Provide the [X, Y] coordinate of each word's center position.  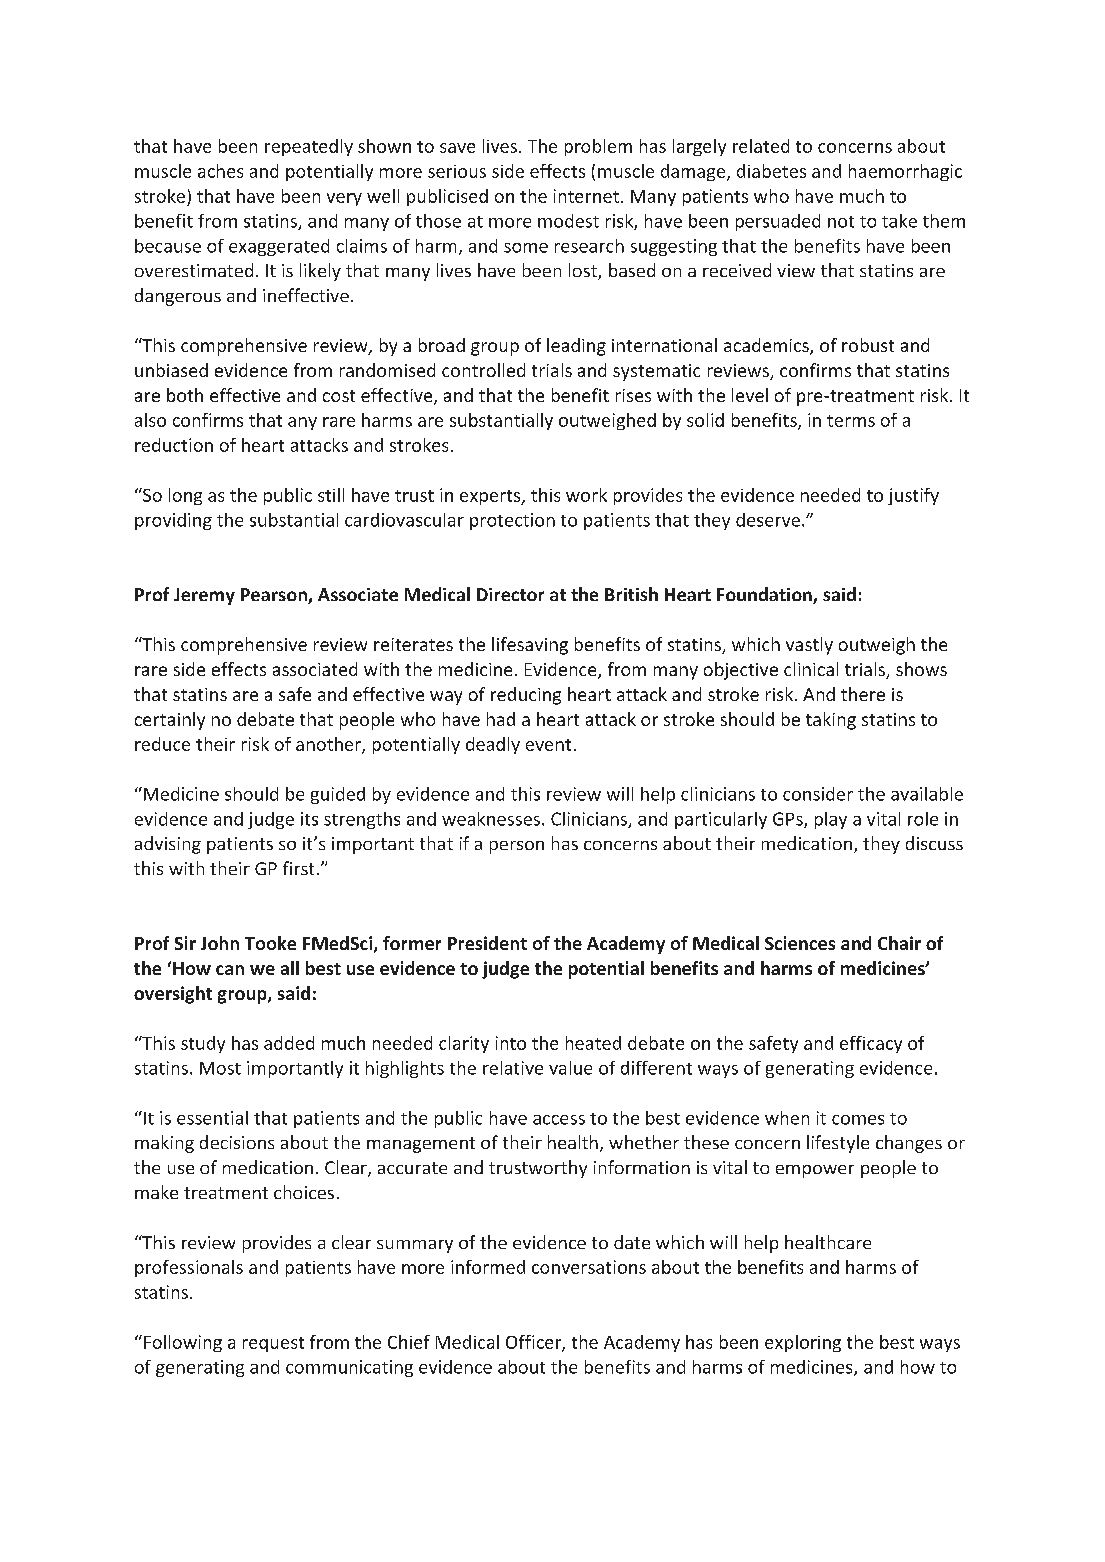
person [517, 847]
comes [858, 1120]
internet [586, 196]
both [185, 395]
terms [851, 421]
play [831, 820]
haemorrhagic [905, 172]
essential [212, 1118]
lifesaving [530, 646]
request [273, 1344]
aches [220, 171]
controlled [483, 370]
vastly [809, 646]
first [298, 868]
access [559, 1120]
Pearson [275, 596]
